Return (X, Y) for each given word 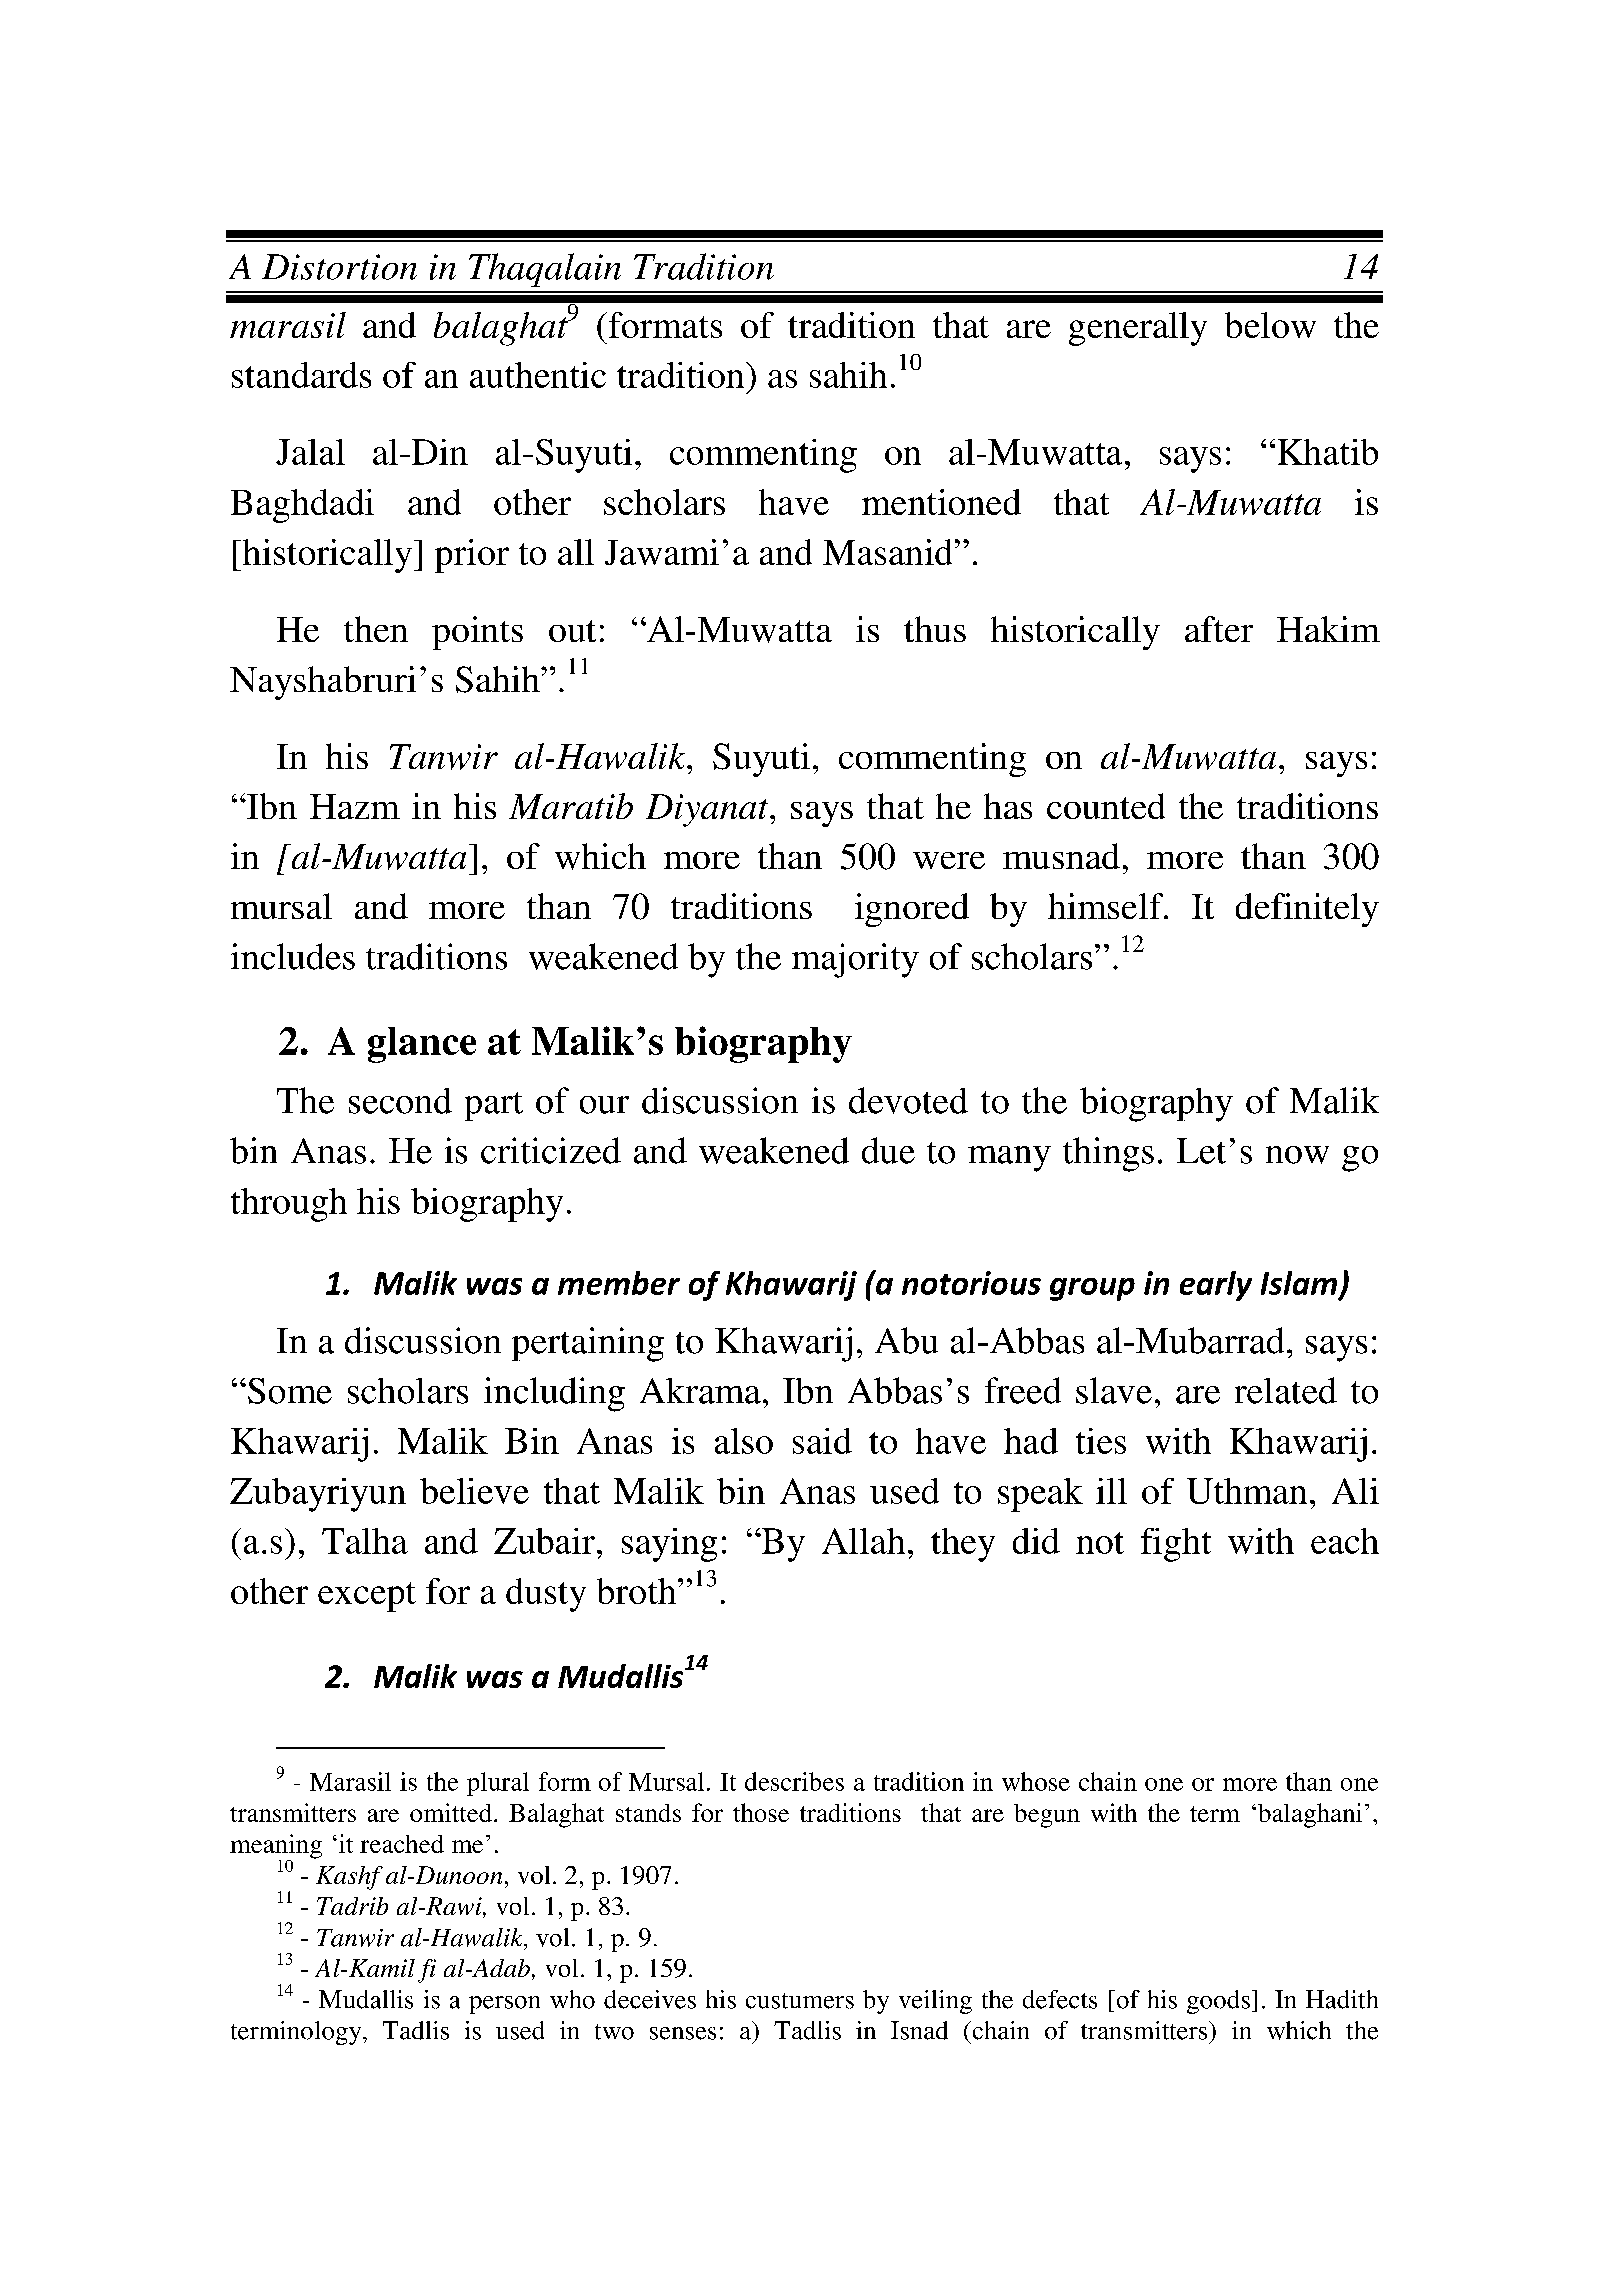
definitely (1307, 910)
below (1270, 325)
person (504, 2005)
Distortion (339, 267)
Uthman (1247, 1491)
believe (474, 1491)
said (822, 1441)
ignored (912, 910)
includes (293, 956)
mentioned (941, 502)
